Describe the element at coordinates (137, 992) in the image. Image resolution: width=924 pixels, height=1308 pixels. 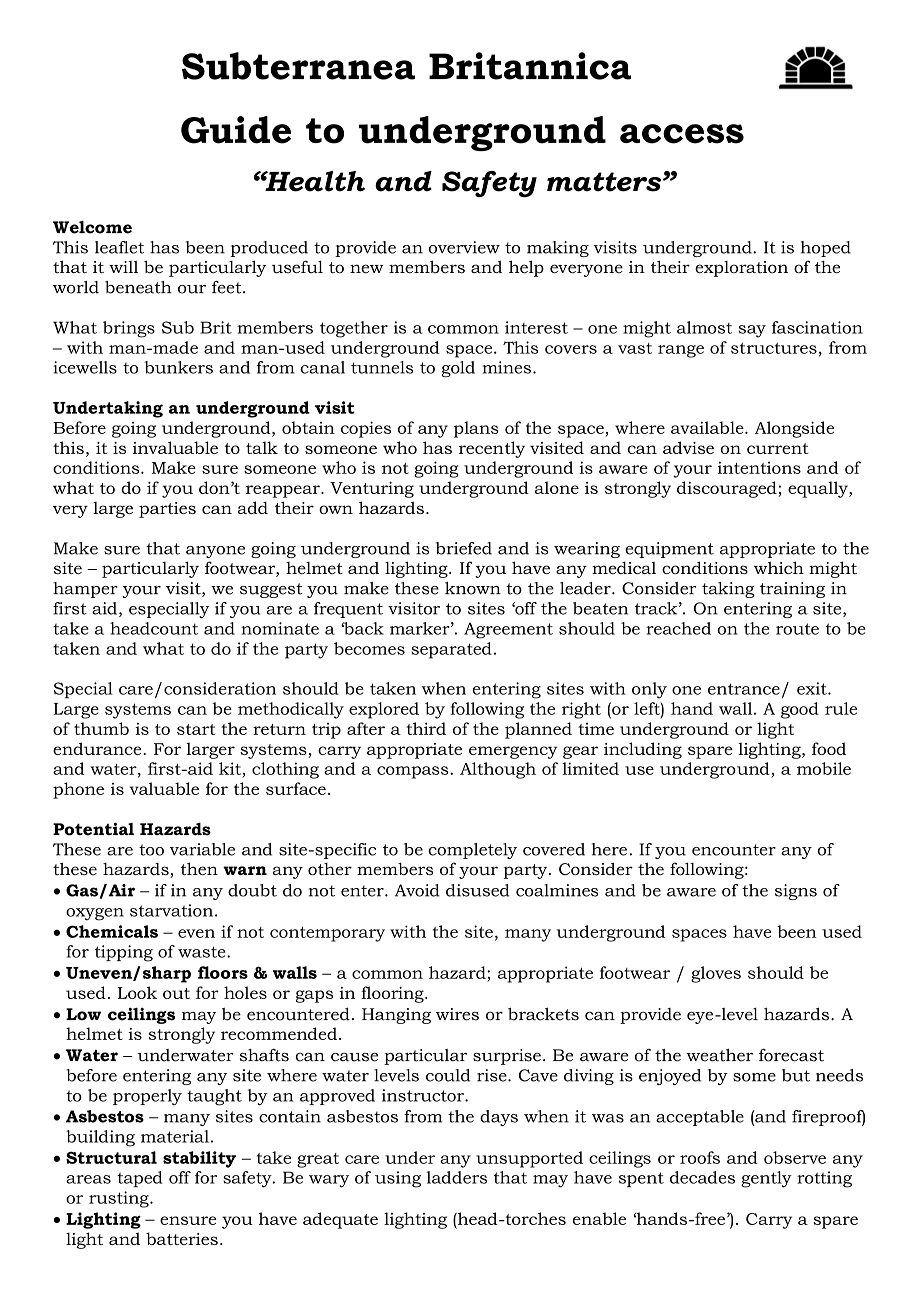
I see `Look` at that location.
